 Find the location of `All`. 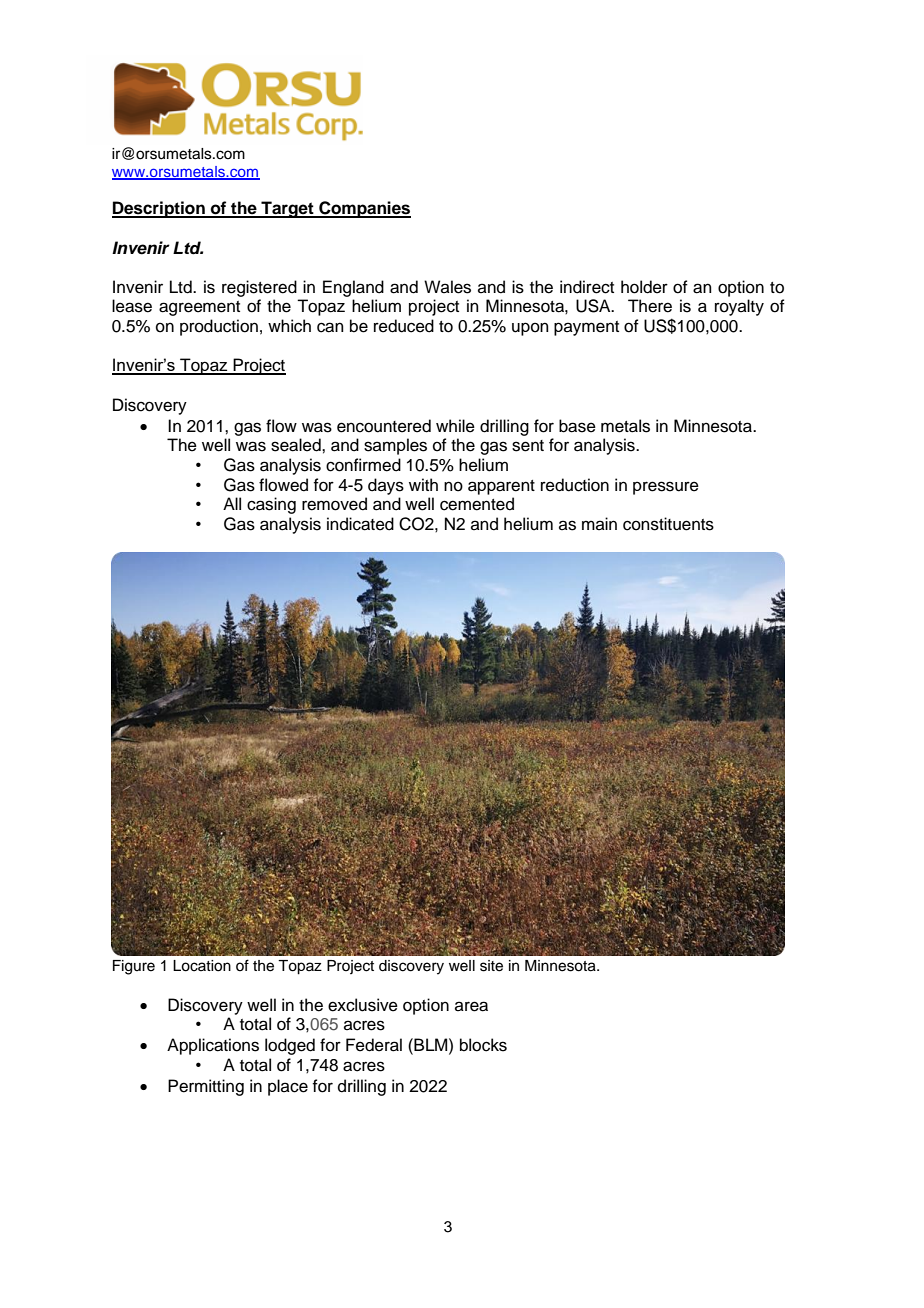

All is located at coordinates (232, 503).
